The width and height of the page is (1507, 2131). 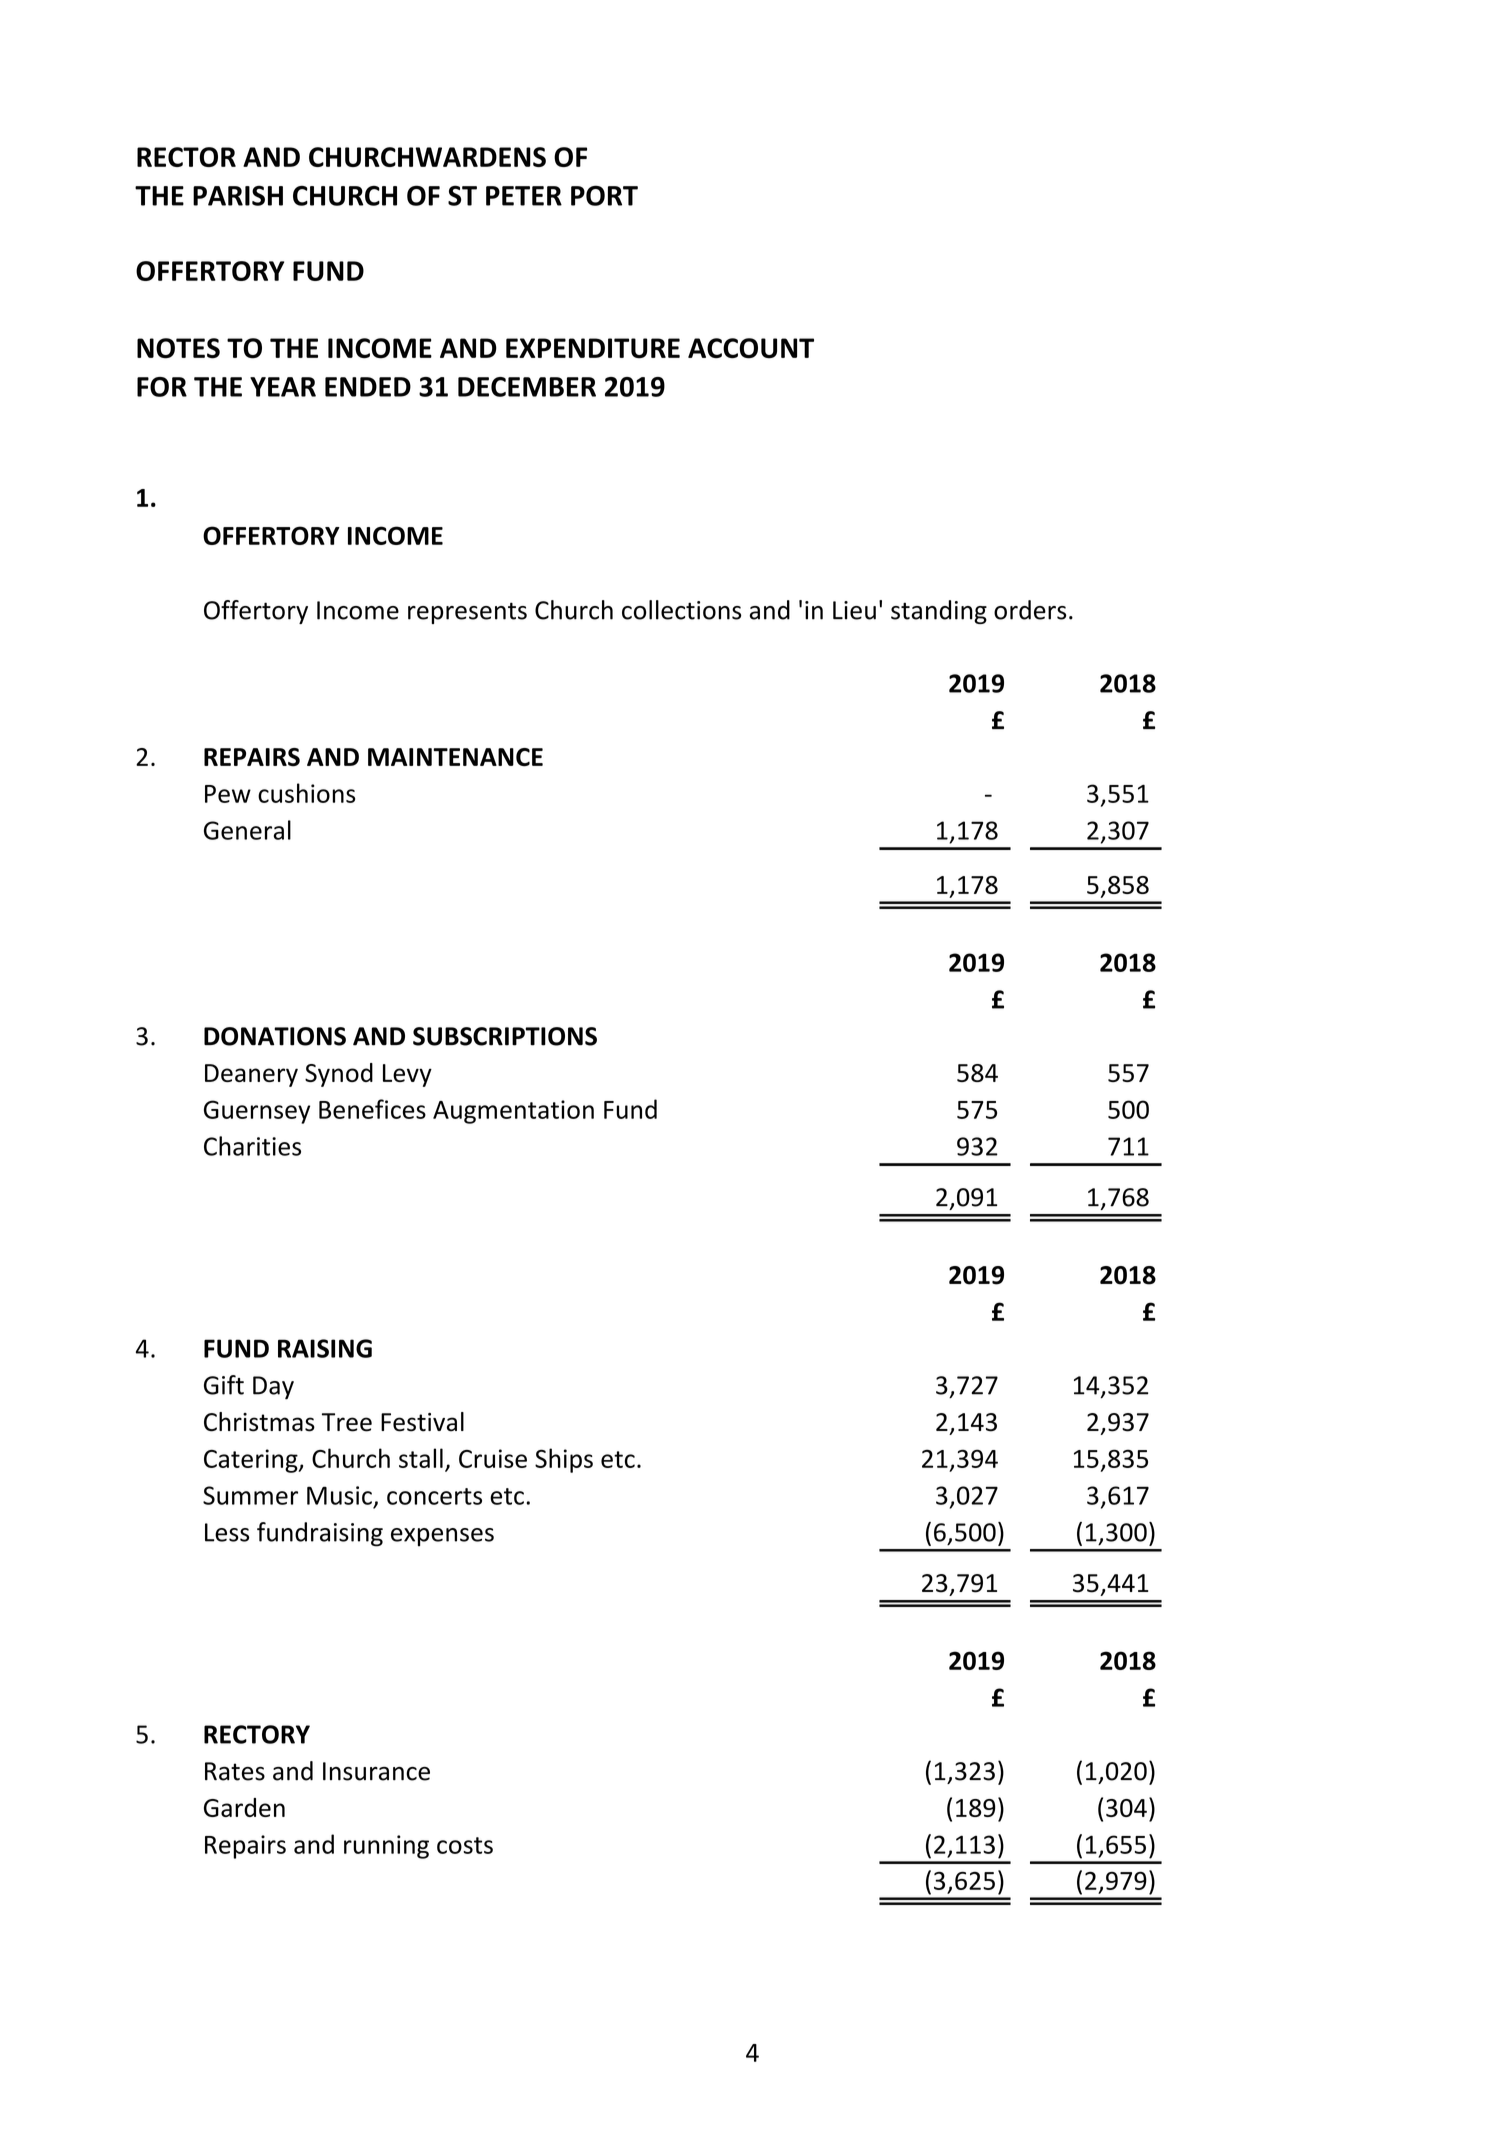 What do you see at coordinates (513, 1112) in the page?
I see `Augmentation` at bounding box center [513, 1112].
